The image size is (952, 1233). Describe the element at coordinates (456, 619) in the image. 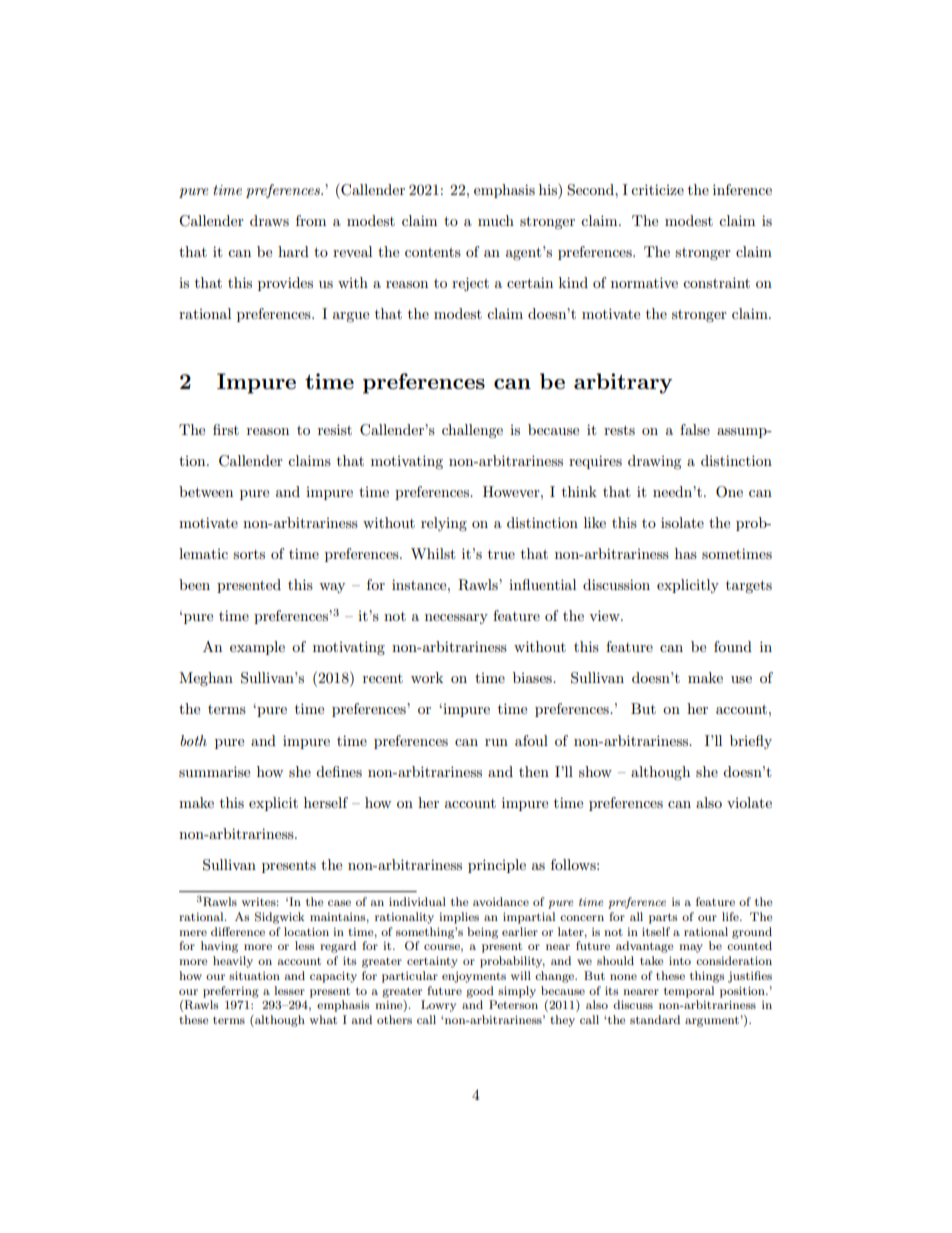

I see `necessary` at that location.
